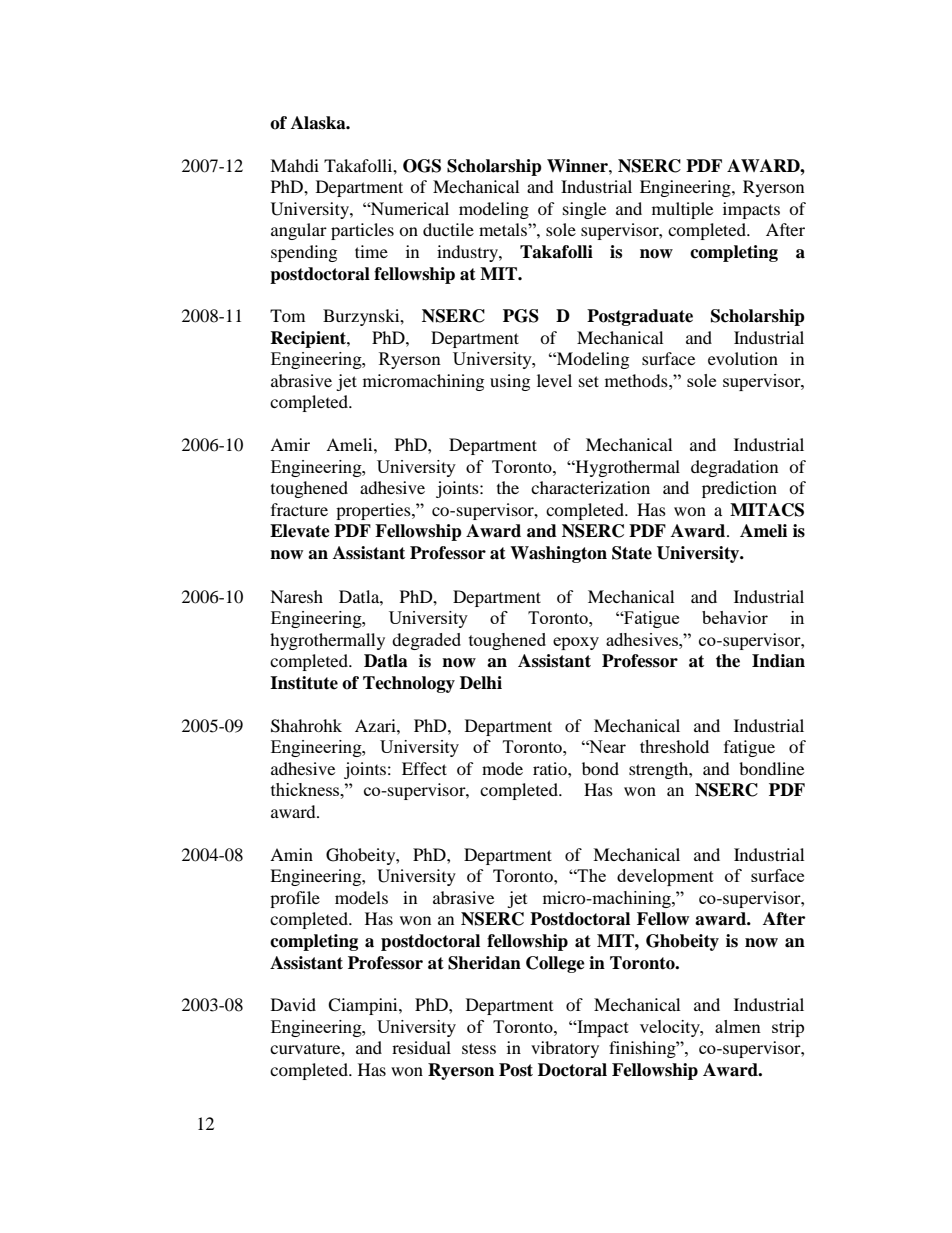 The width and height of the image is (952, 1233). Describe the element at coordinates (565, 1049) in the image. I see `vibratory` at that location.
